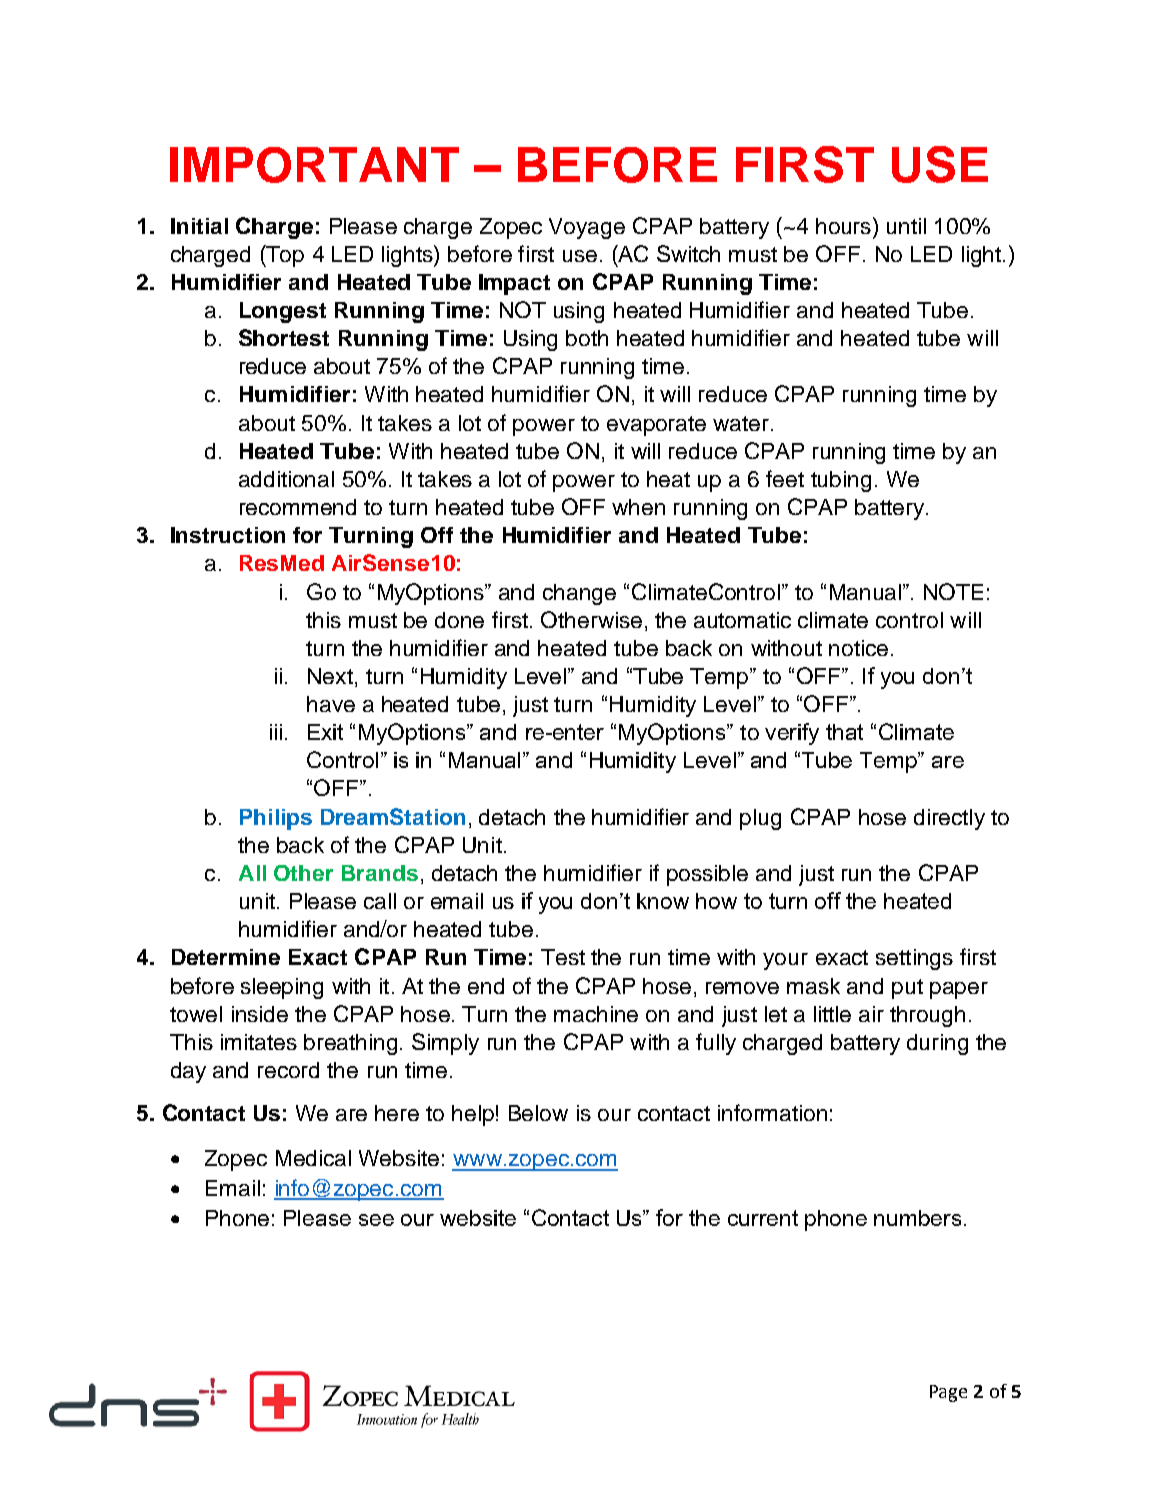 The width and height of the image is (1157, 1497). I want to click on IMPORTANT, so click(314, 165).
